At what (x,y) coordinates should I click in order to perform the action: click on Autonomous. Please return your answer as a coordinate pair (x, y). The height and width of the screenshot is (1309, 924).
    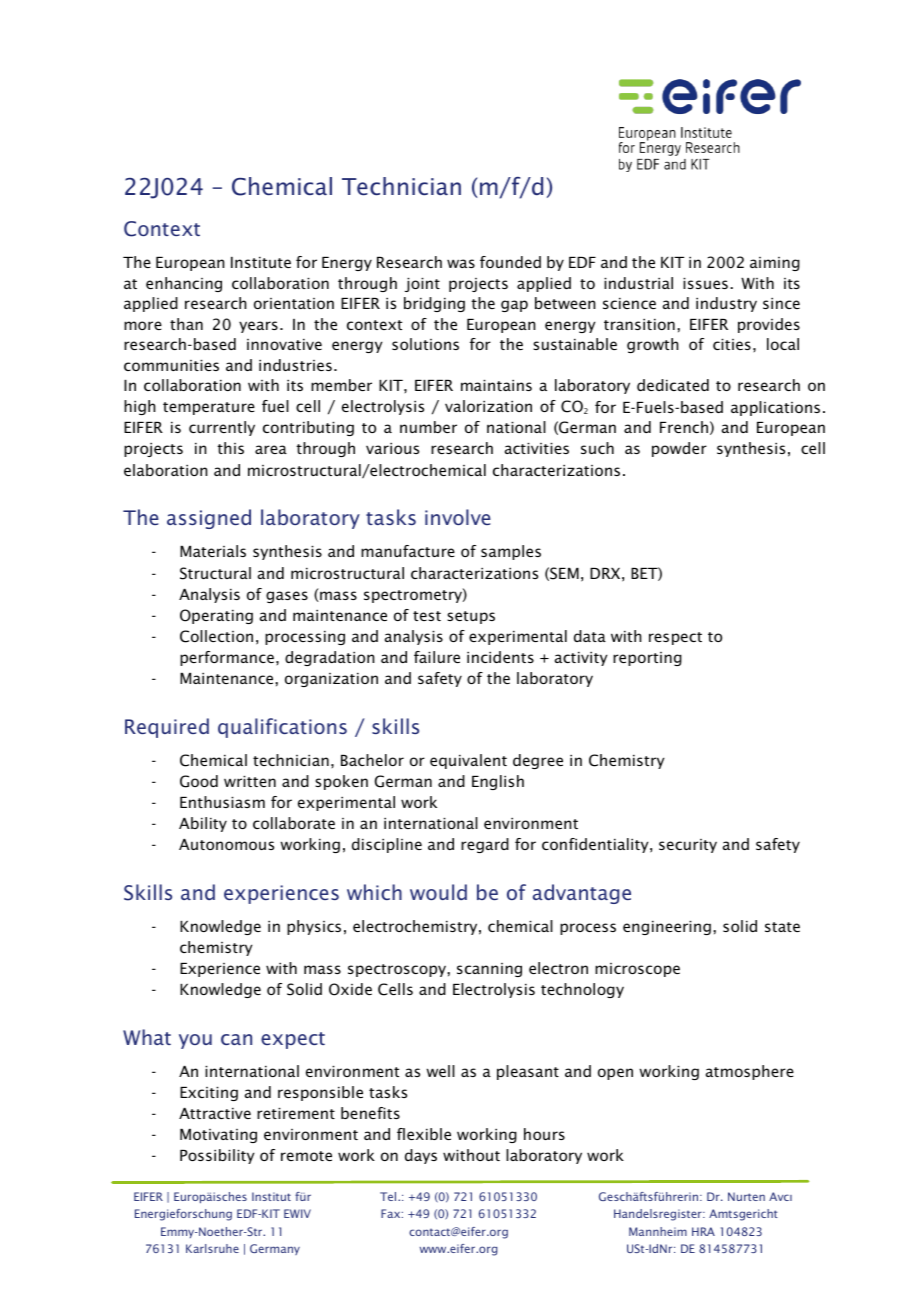
    Looking at the image, I should click on (226, 844).
